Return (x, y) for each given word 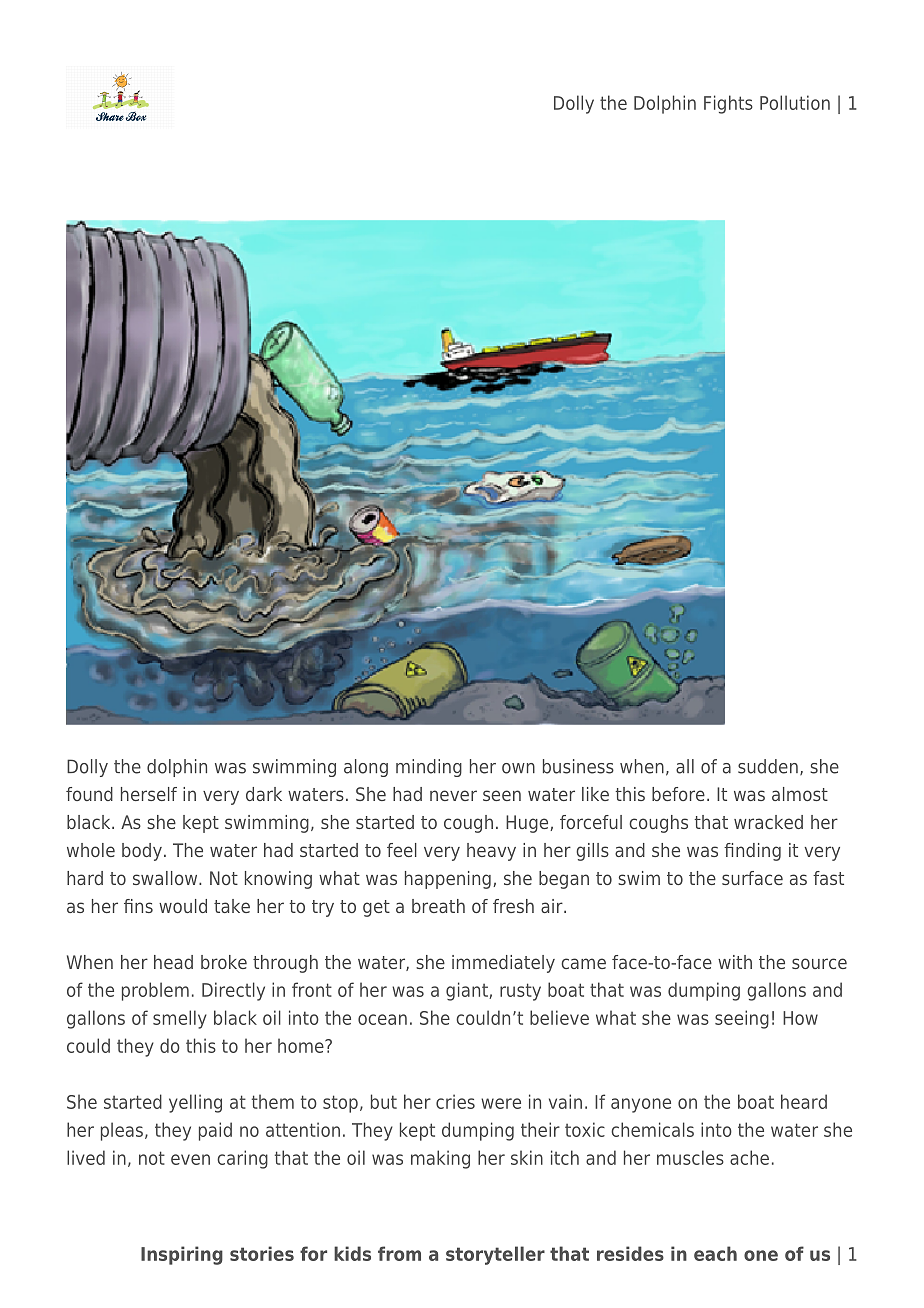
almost (800, 794)
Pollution (795, 102)
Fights (728, 104)
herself (149, 794)
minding (429, 768)
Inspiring (182, 1255)
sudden (768, 766)
